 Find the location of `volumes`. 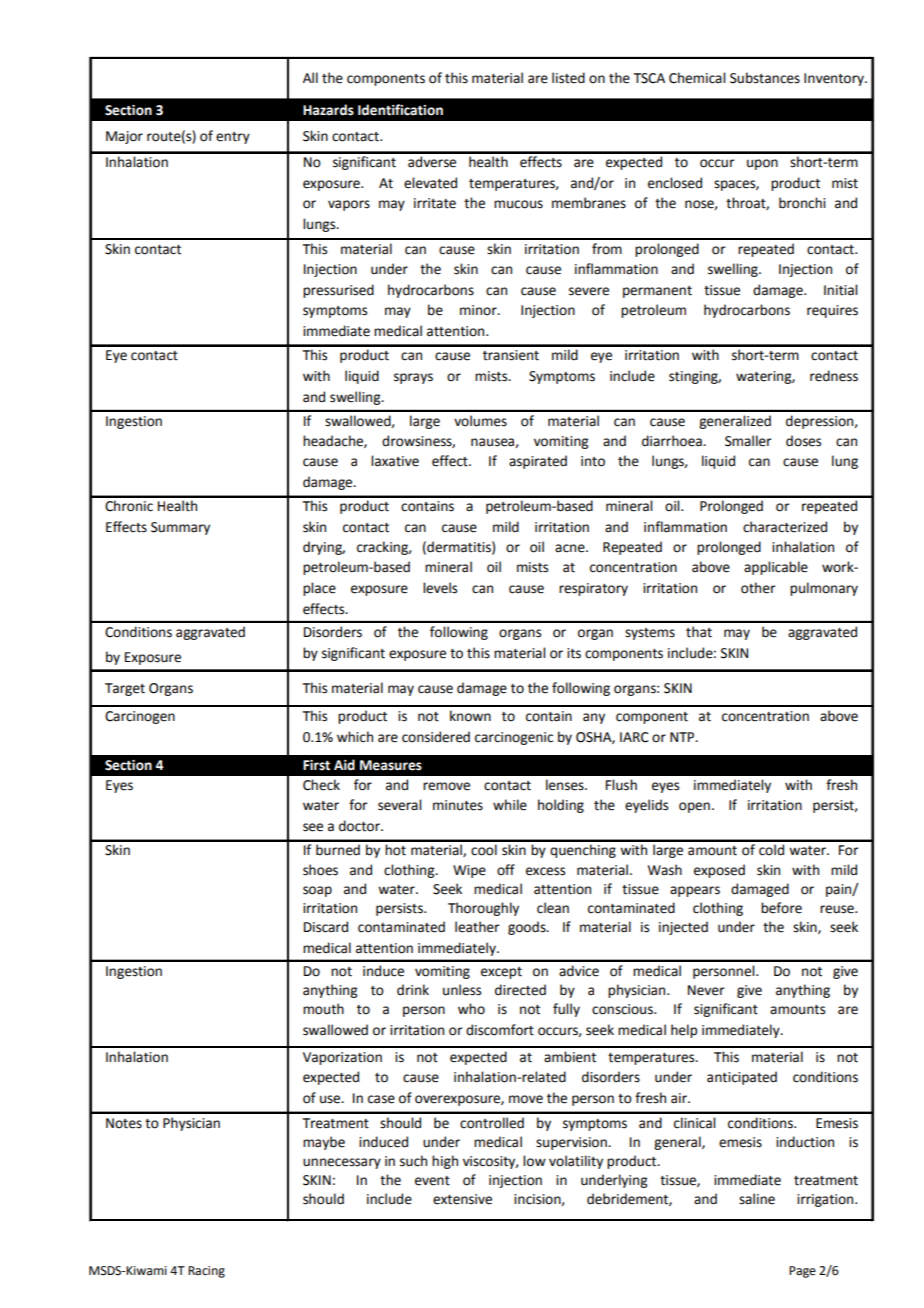

volumes is located at coordinates (480, 421).
